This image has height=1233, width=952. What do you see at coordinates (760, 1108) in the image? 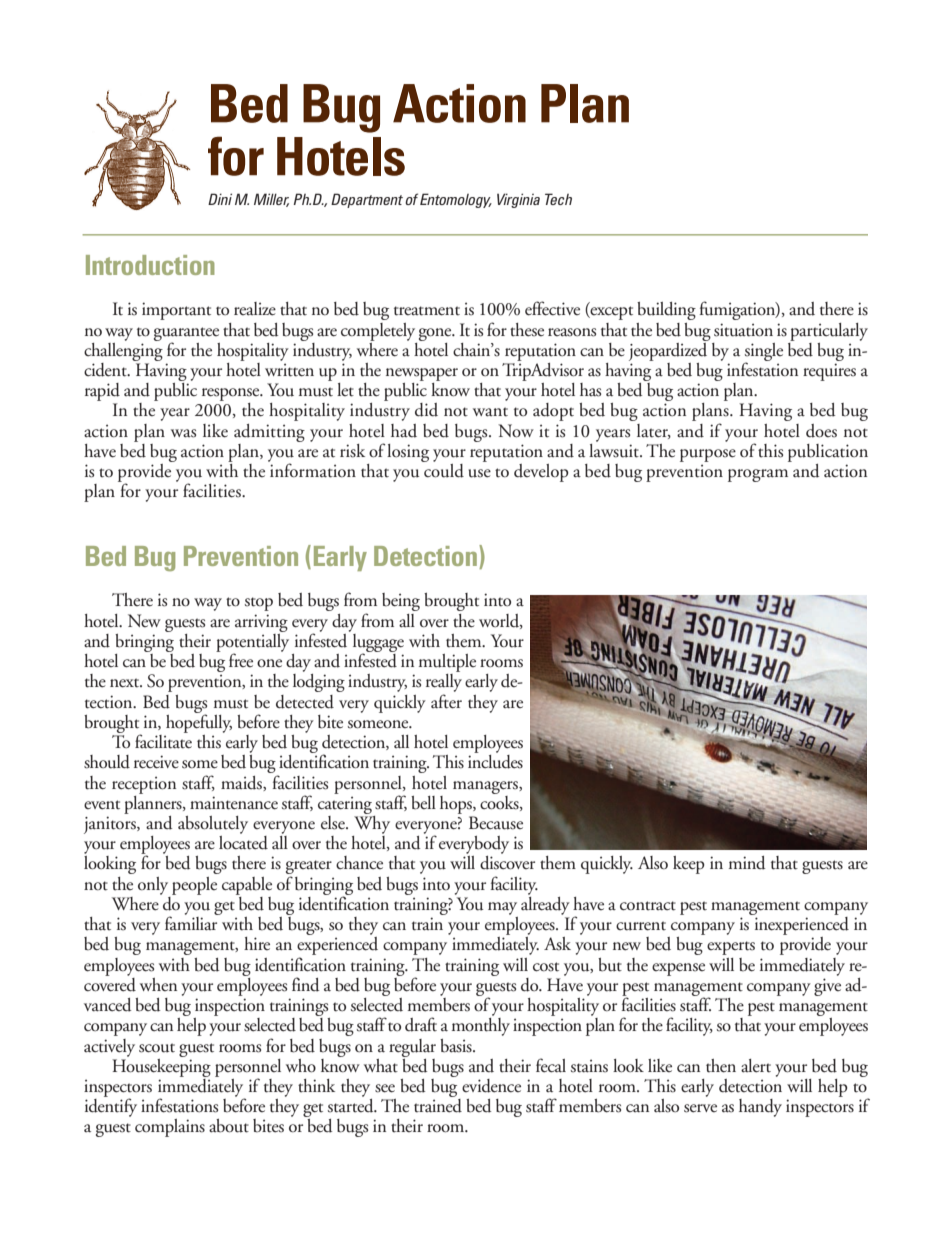
I see `handy` at bounding box center [760, 1108].
